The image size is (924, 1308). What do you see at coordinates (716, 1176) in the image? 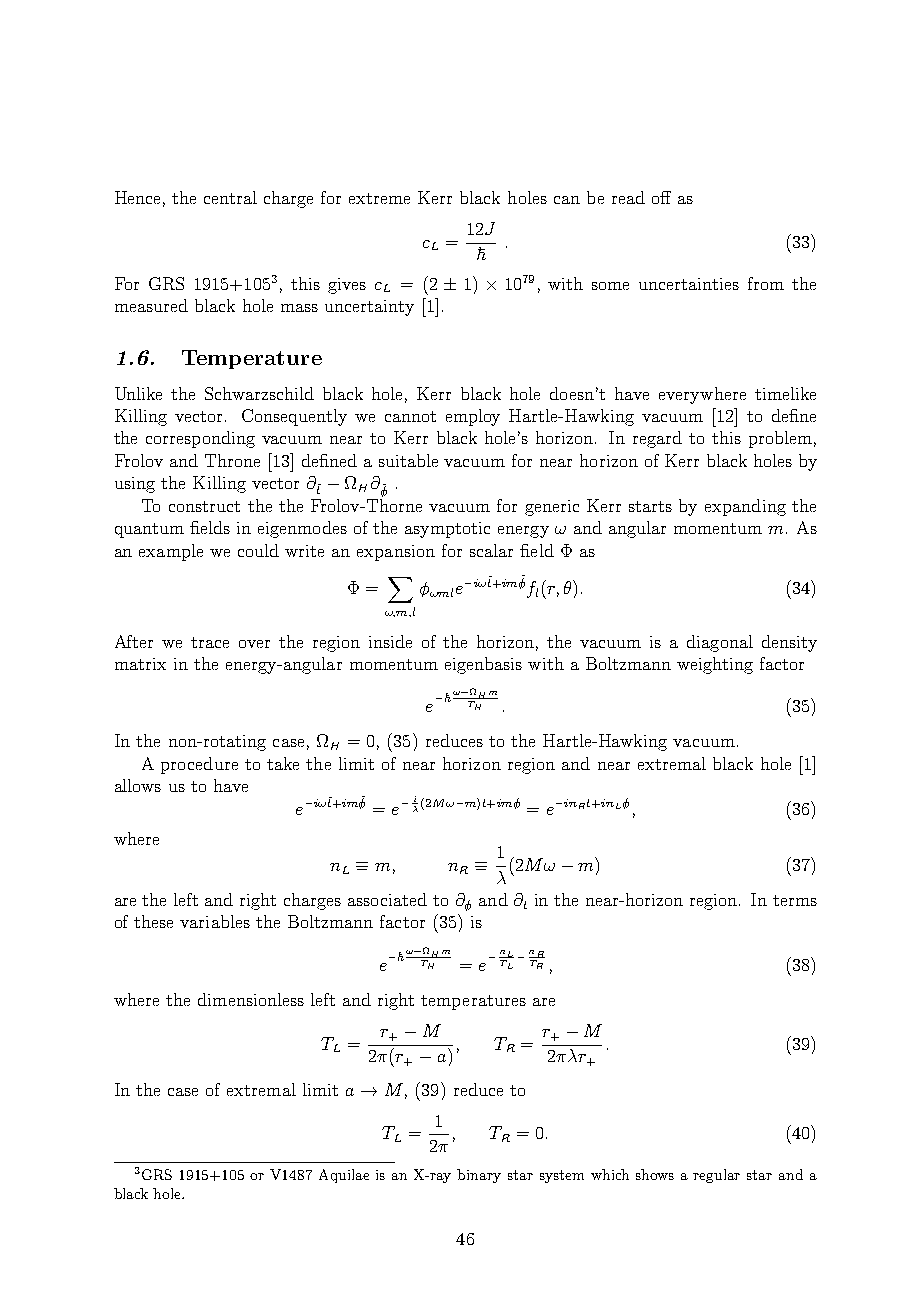
I see `regular` at bounding box center [716, 1176].
